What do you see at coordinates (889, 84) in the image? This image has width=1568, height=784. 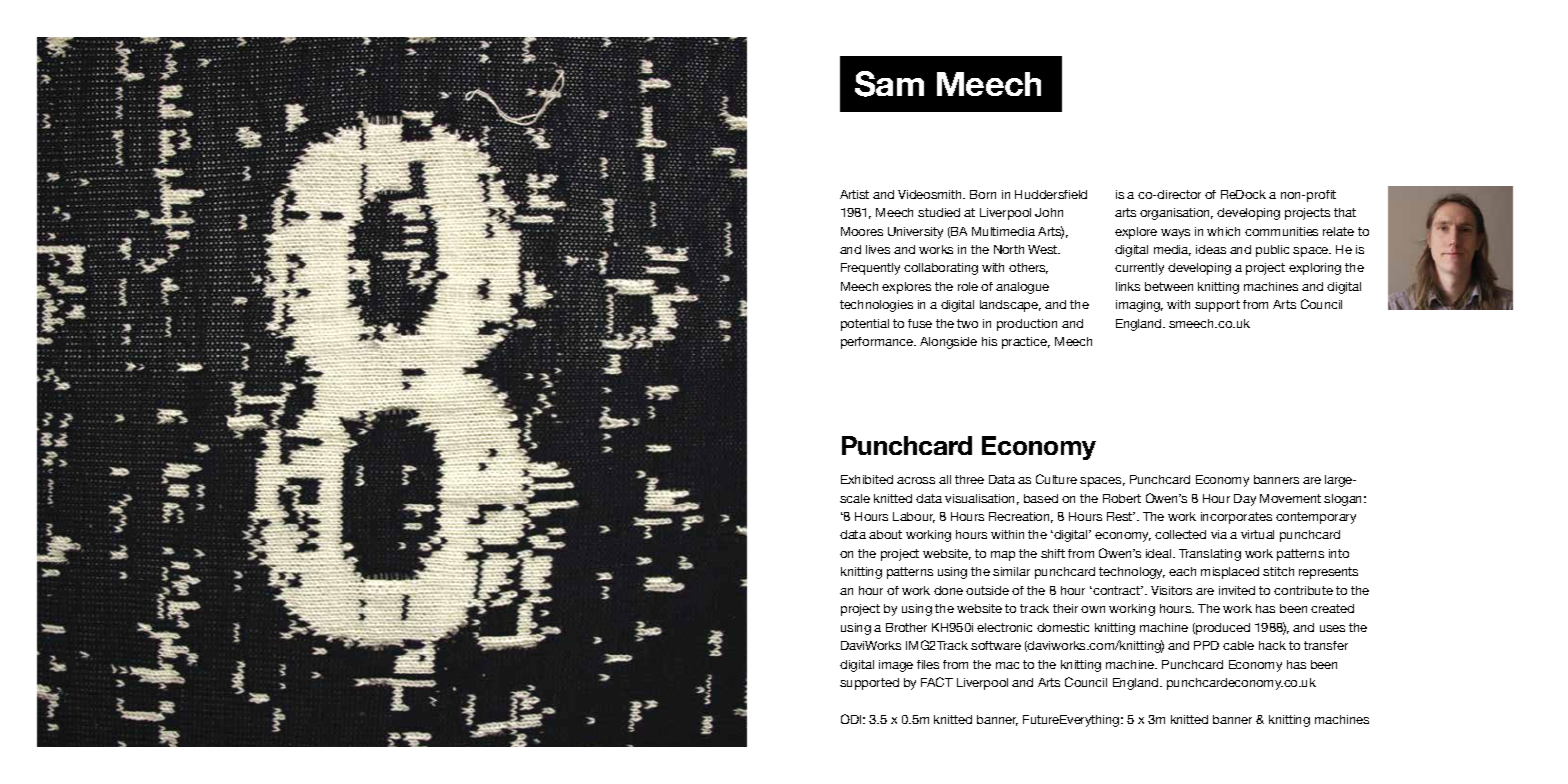 I see `Sam` at bounding box center [889, 84].
